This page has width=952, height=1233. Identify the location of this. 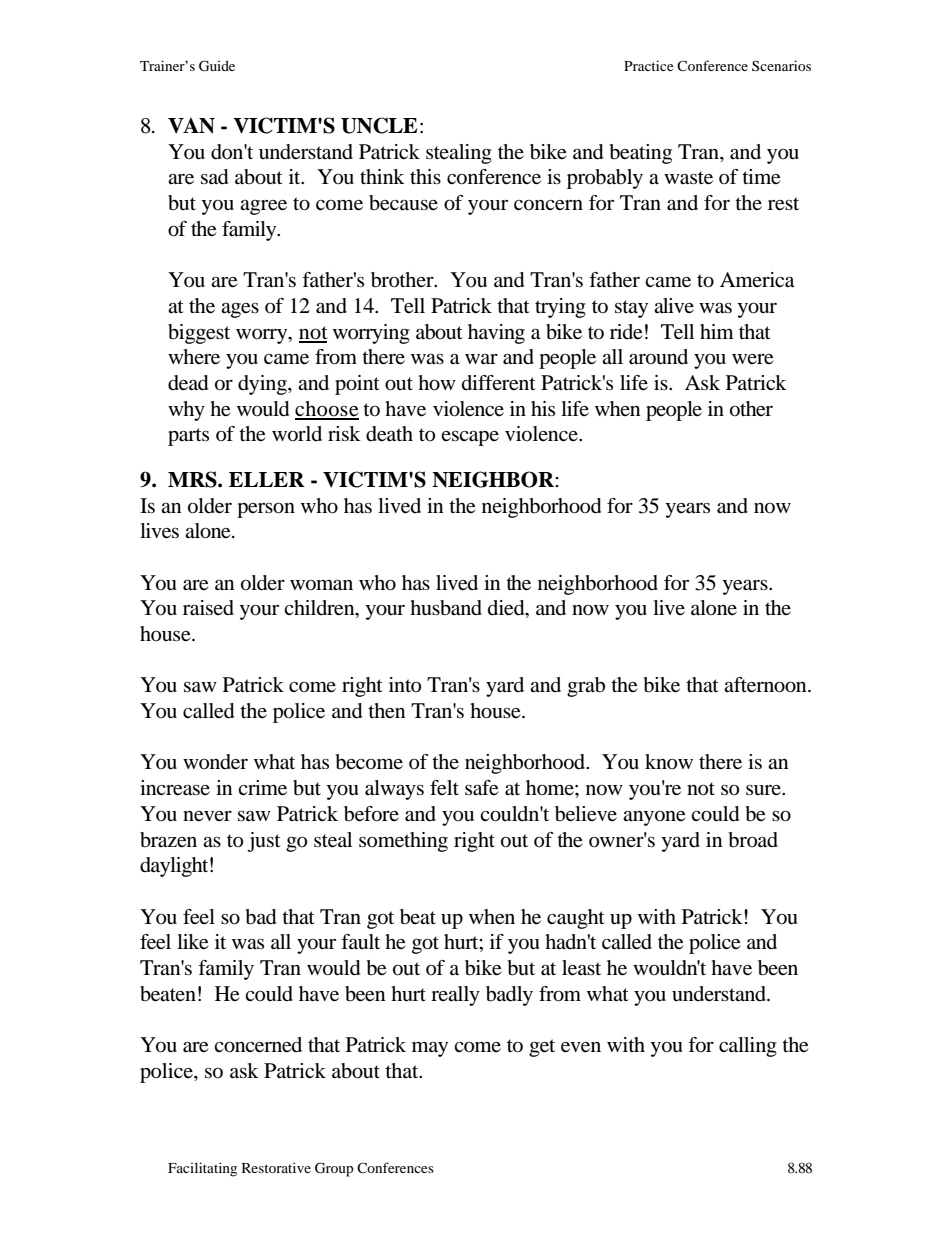
(425, 176).
